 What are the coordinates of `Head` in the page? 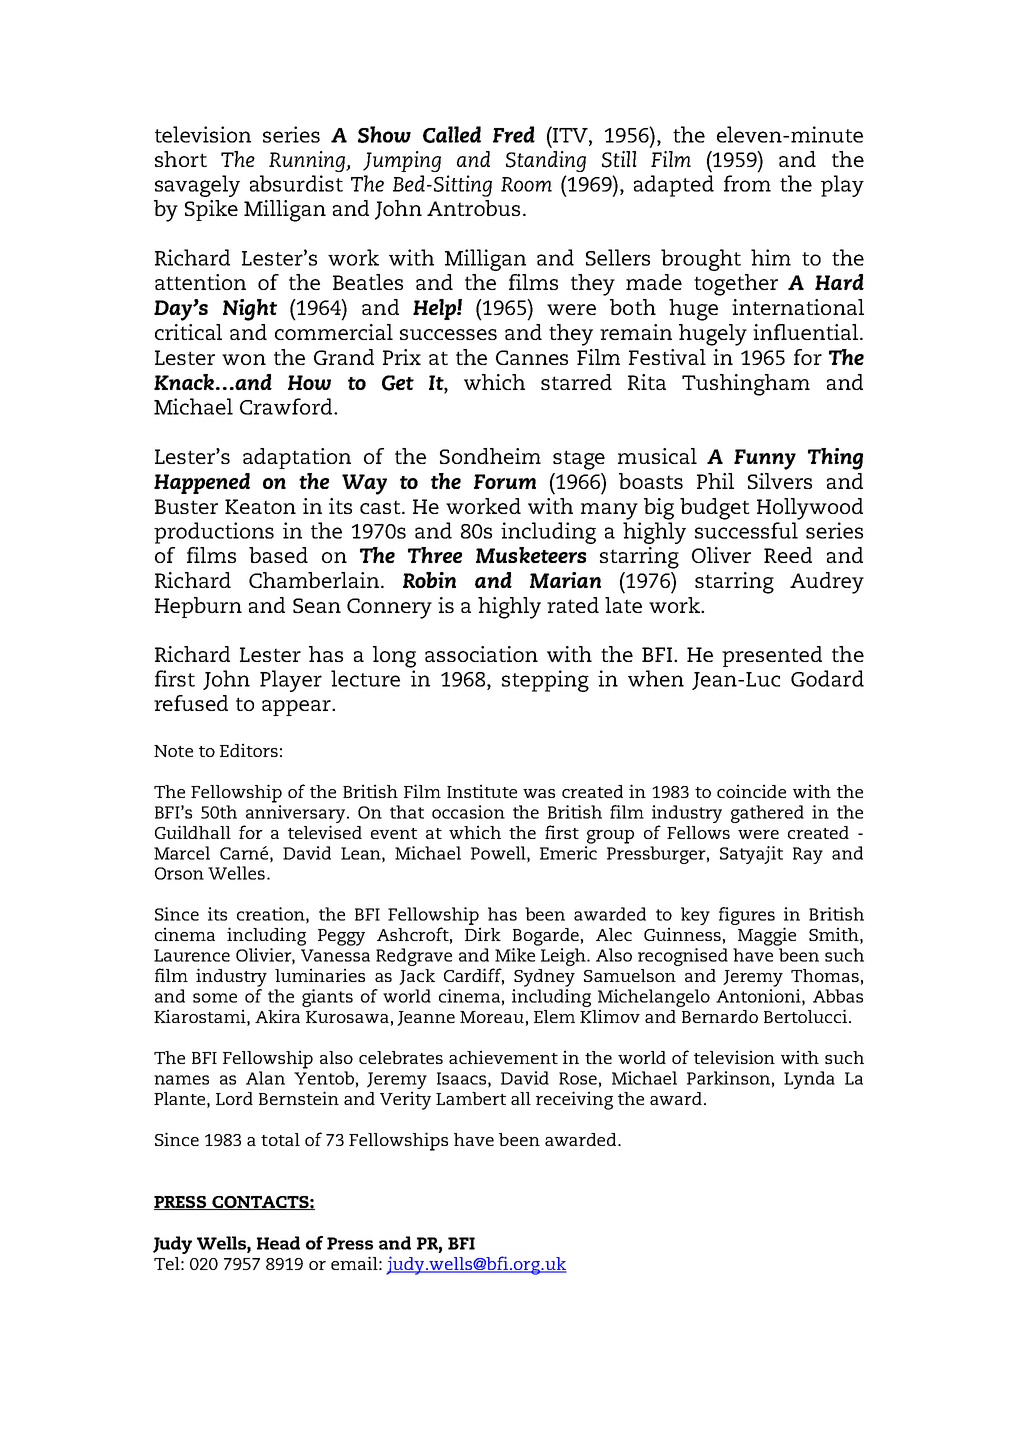 It's located at (278, 1243).
